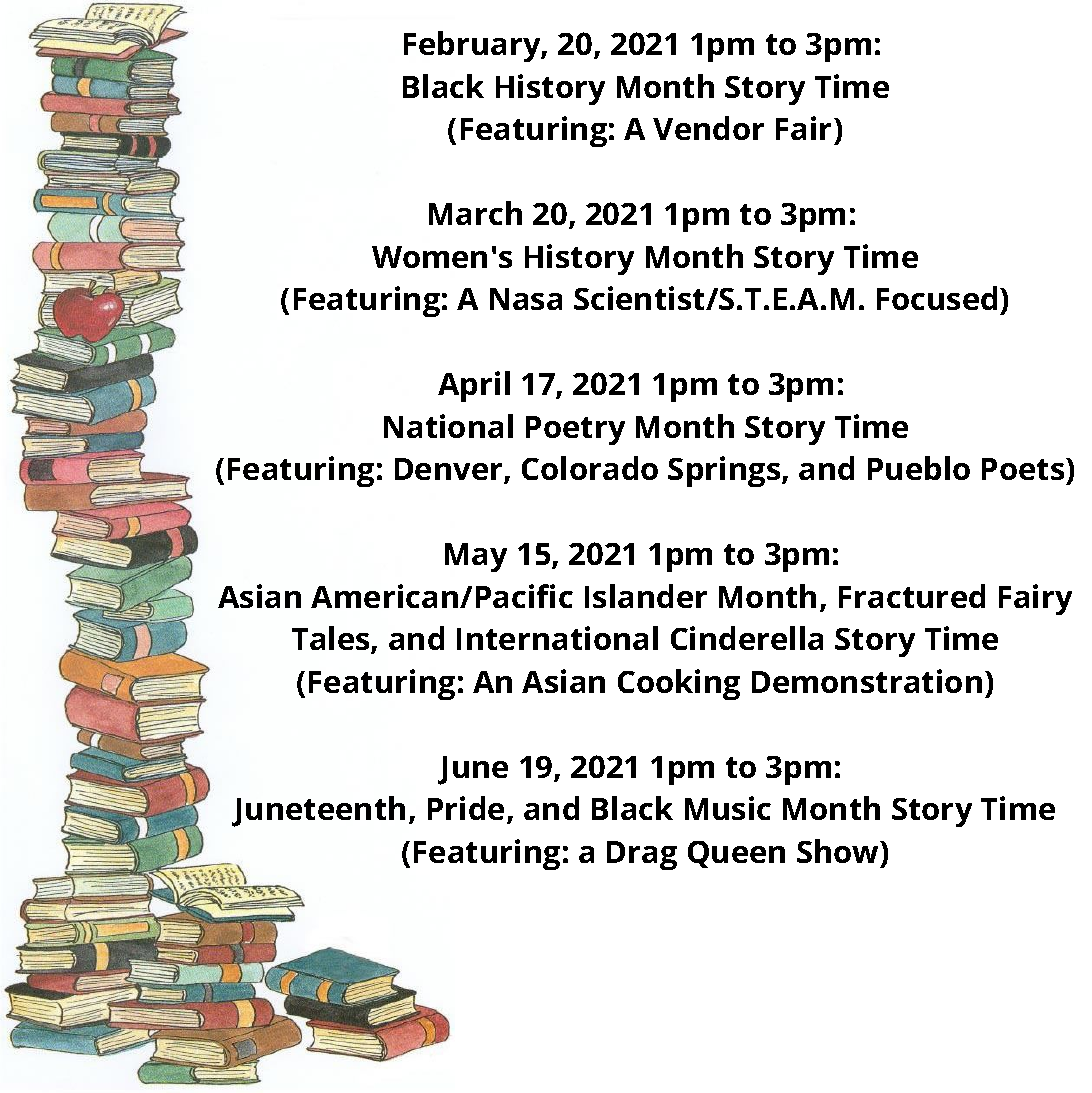 The image size is (1092, 1093). What do you see at coordinates (526, 299) in the screenshot?
I see `Nasa` at bounding box center [526, 299].
